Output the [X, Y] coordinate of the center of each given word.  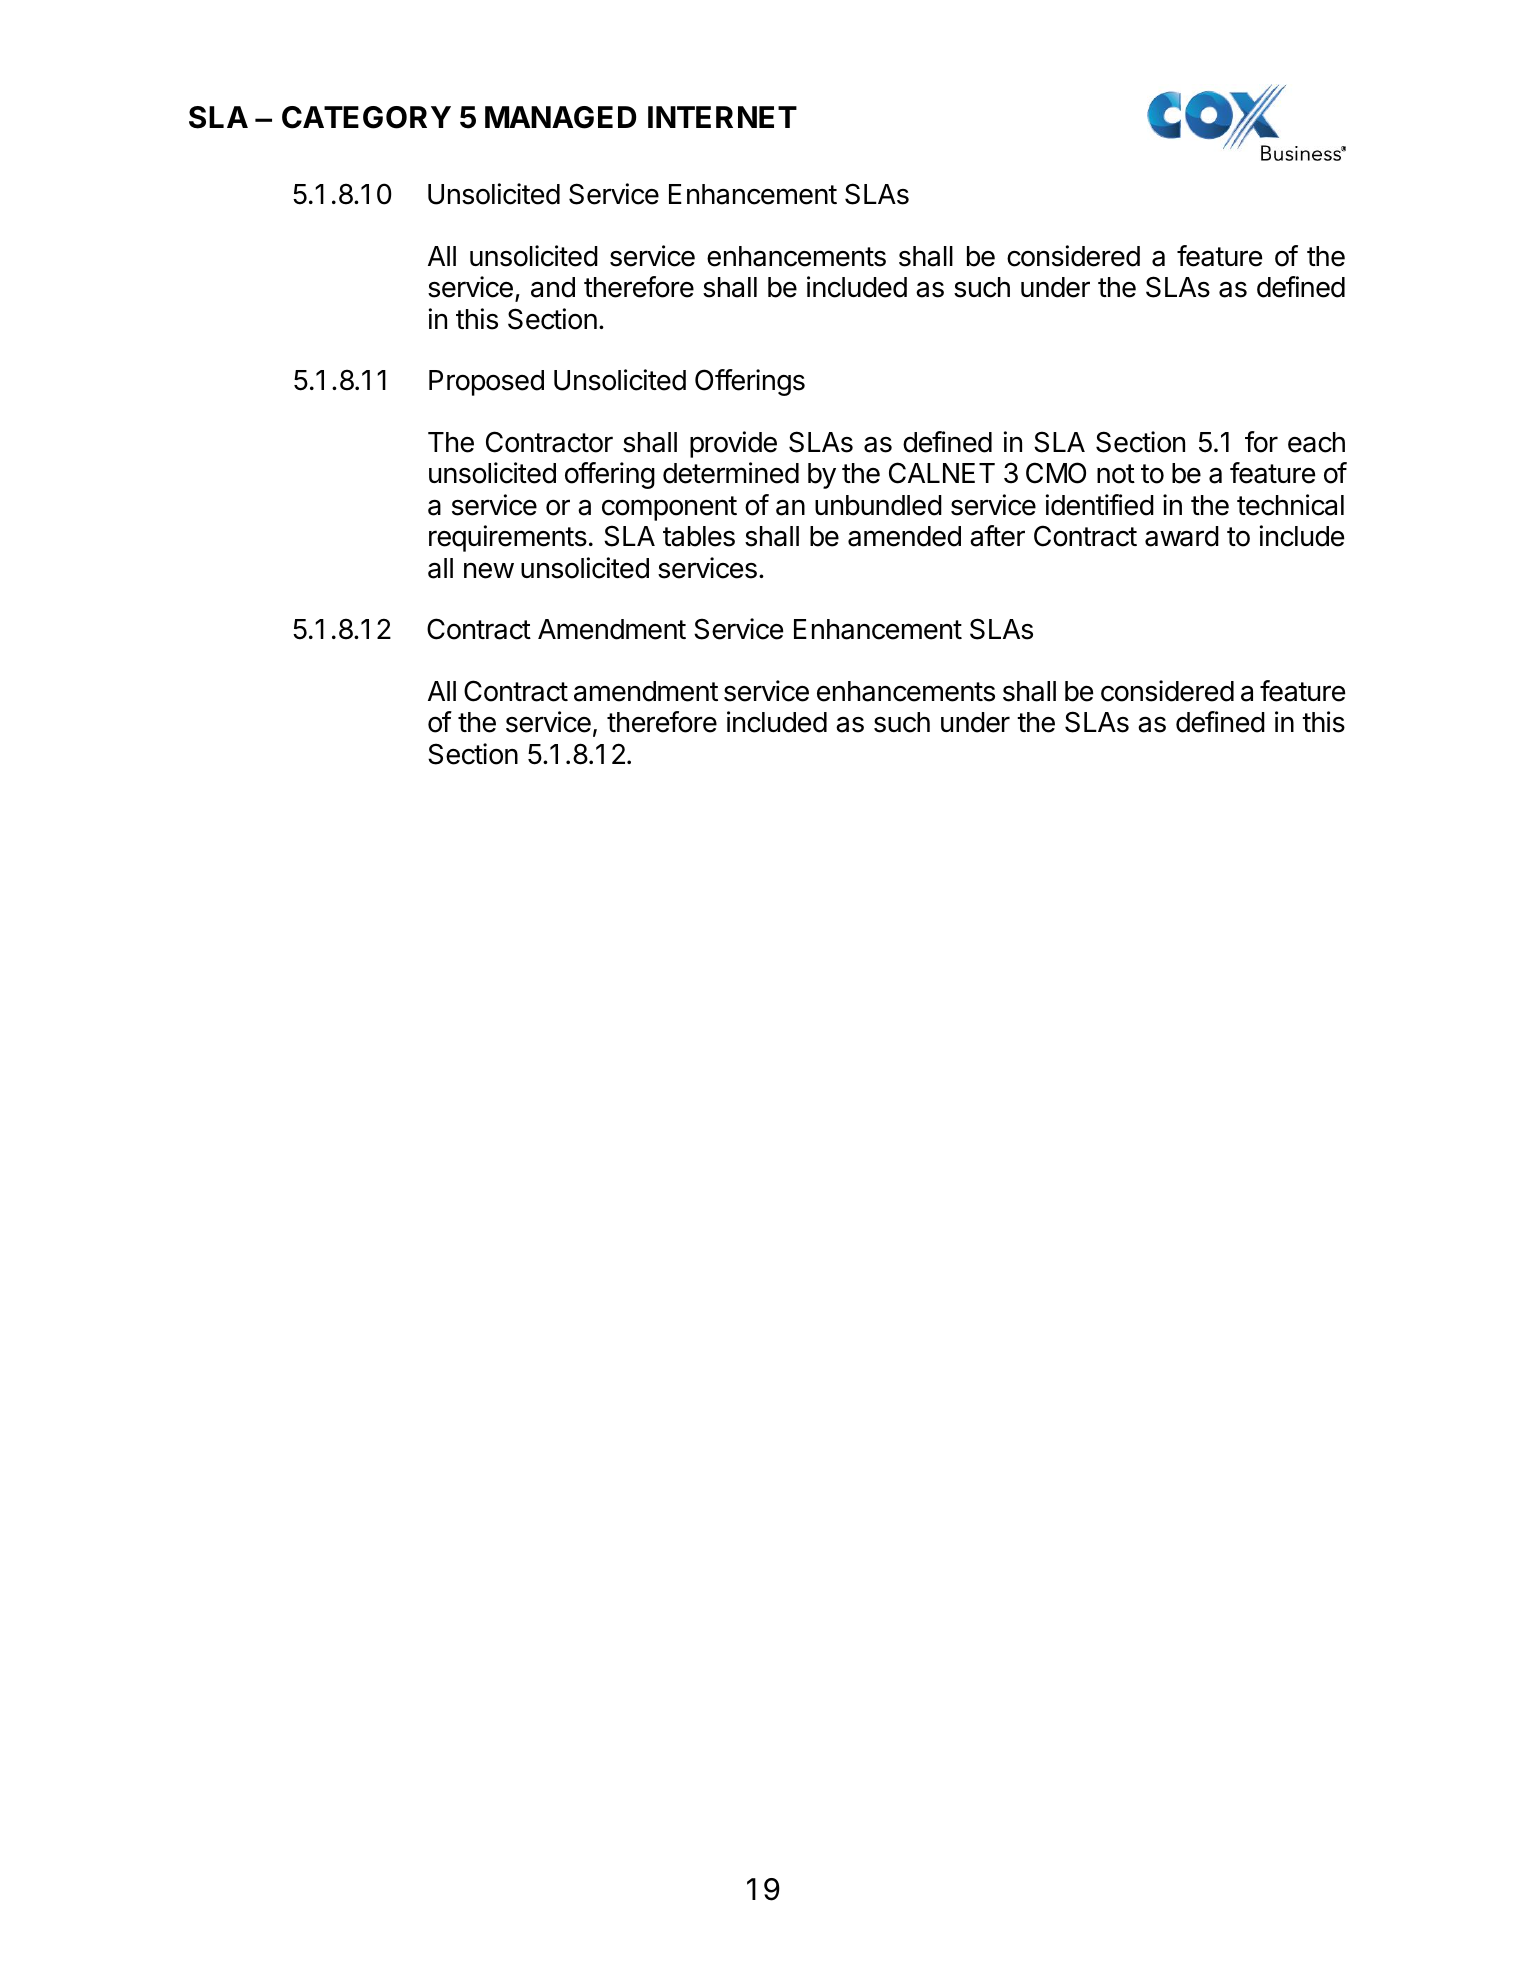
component [669, 508]
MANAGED [560, 117]
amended [904, 536]
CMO [1056, 473]
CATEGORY [366, 117]
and [553, 287]
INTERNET [722, 117]
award [1182, 536]
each [1316, 442]
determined [731, 473]
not [1116, 474]
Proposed [486, 383]
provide [733, 444]
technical [1290, 505]
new [489, 571]
